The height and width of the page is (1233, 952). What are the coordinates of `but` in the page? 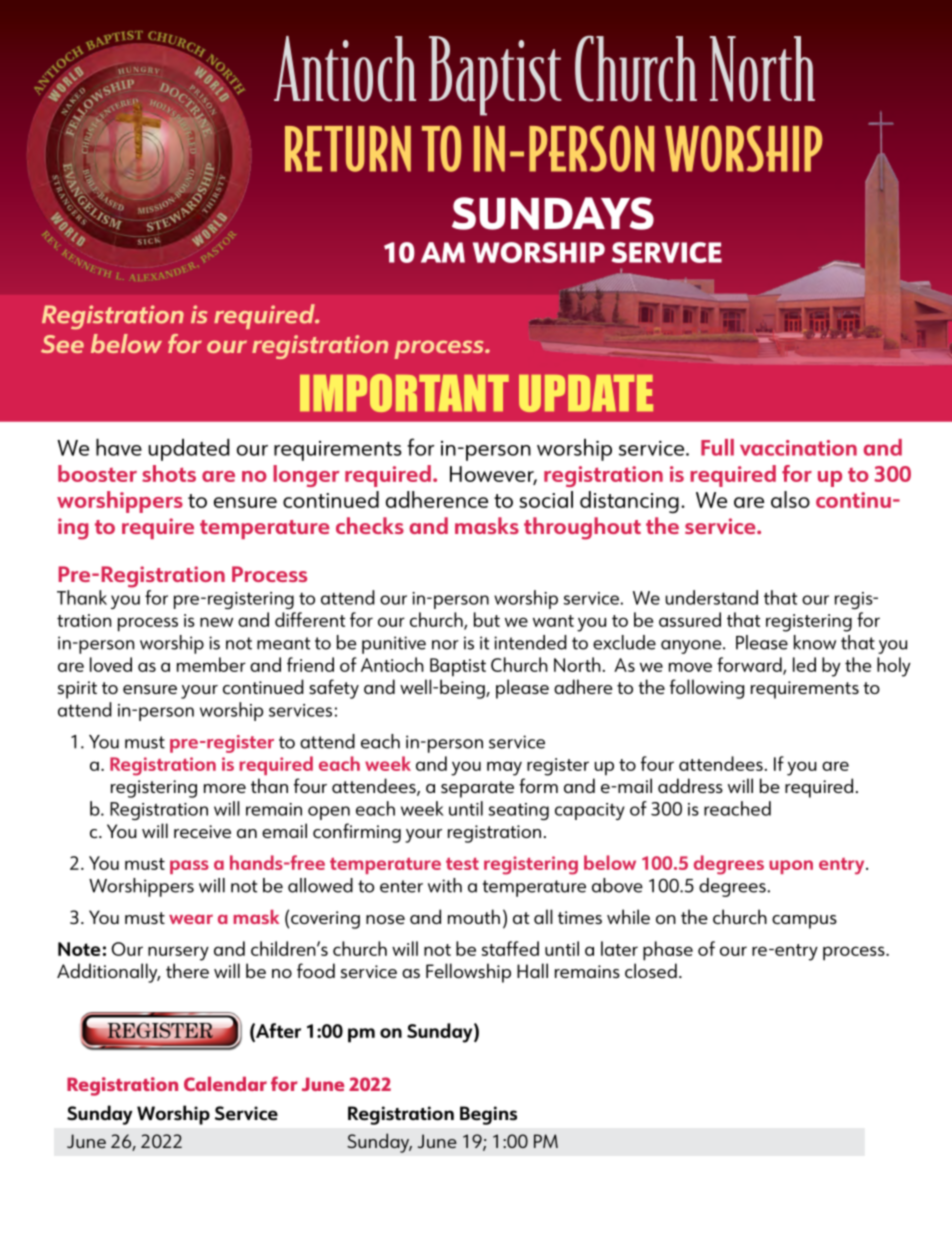 It's located at (487, 619).
